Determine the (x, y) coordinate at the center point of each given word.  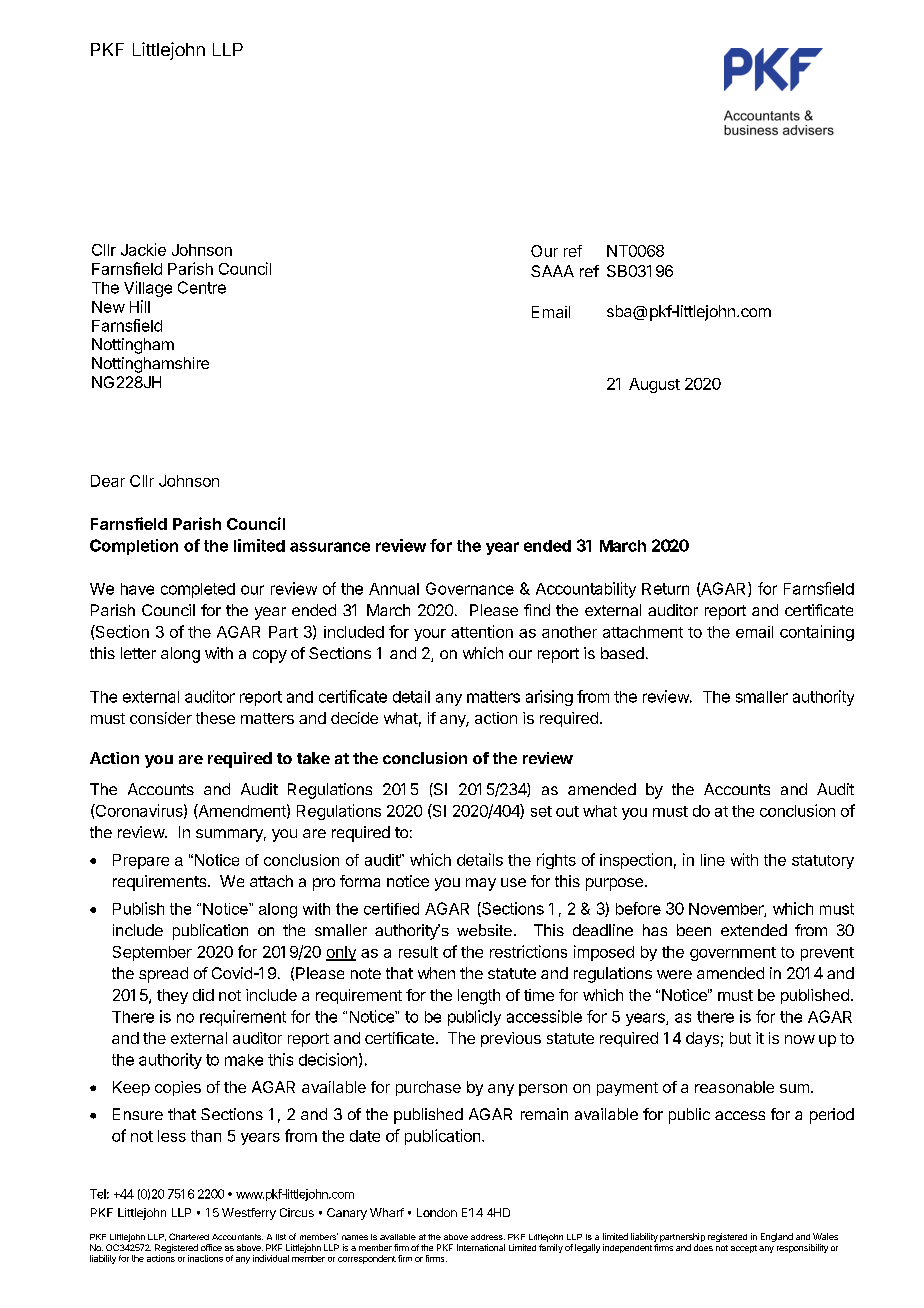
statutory (823, 862)
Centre (202, 287)
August (654, 385)
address (488, 1237)
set (541, 811)
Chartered (189, 1236)
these (215, 718)
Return (665, 589)
